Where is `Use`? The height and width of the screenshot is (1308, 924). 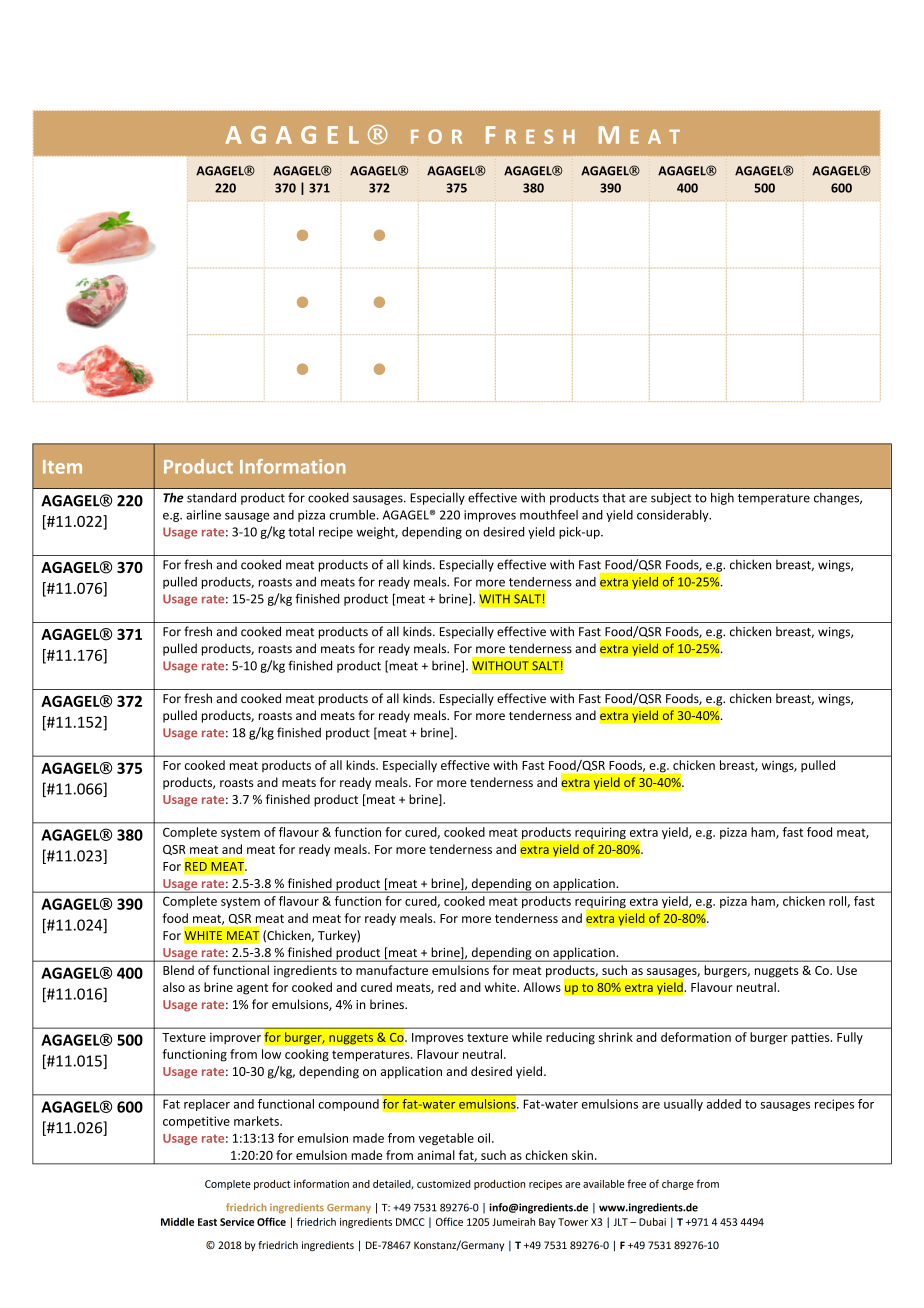 Use is located at coordinates (847, 970).
